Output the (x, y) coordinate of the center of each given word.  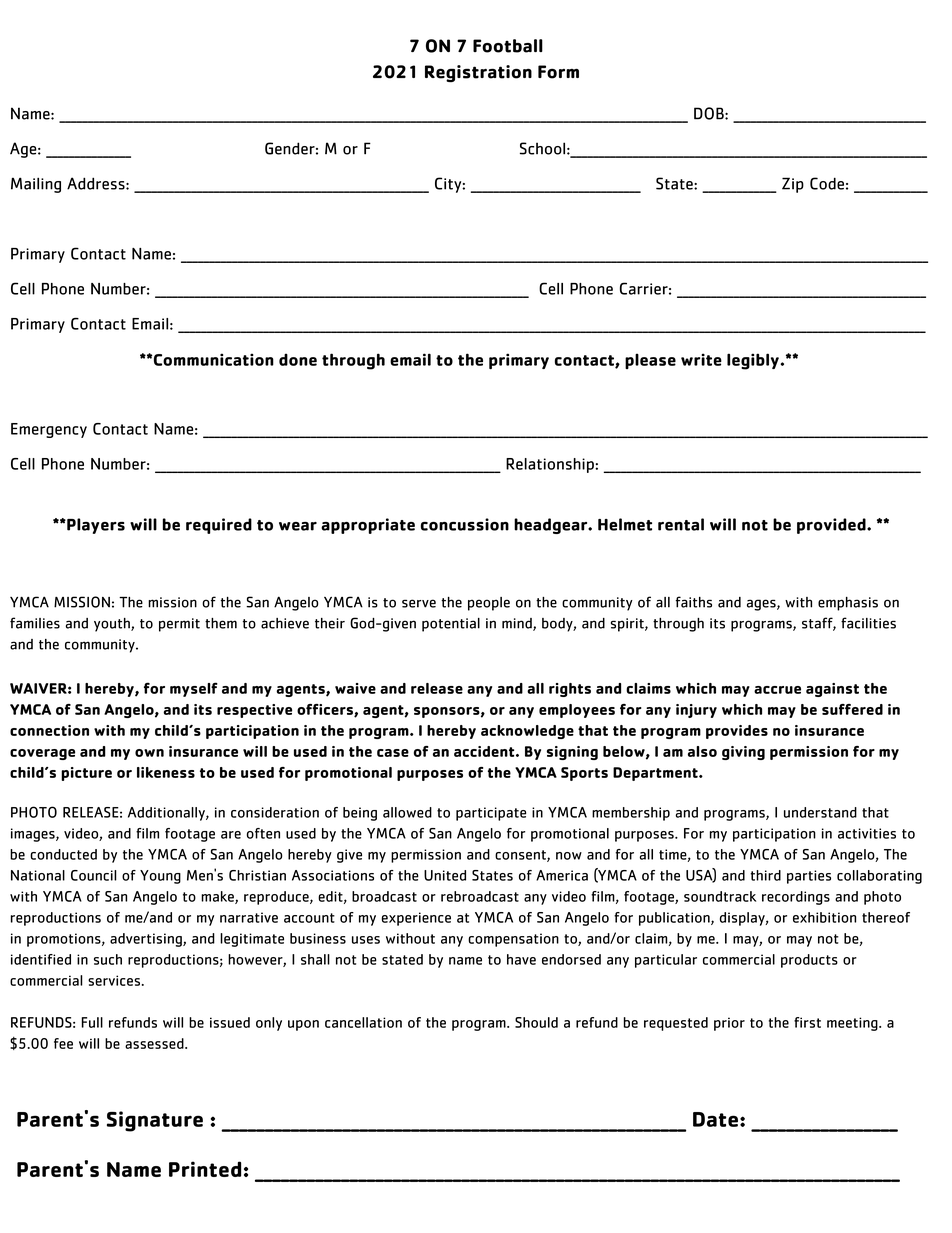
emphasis (848, 604)
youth (113, 625)
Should (536, 1022)
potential (451, 625)
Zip (793, 185)
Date (715, 1119)
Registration (478, 73)
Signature (155, 1121)
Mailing (36, 185)
